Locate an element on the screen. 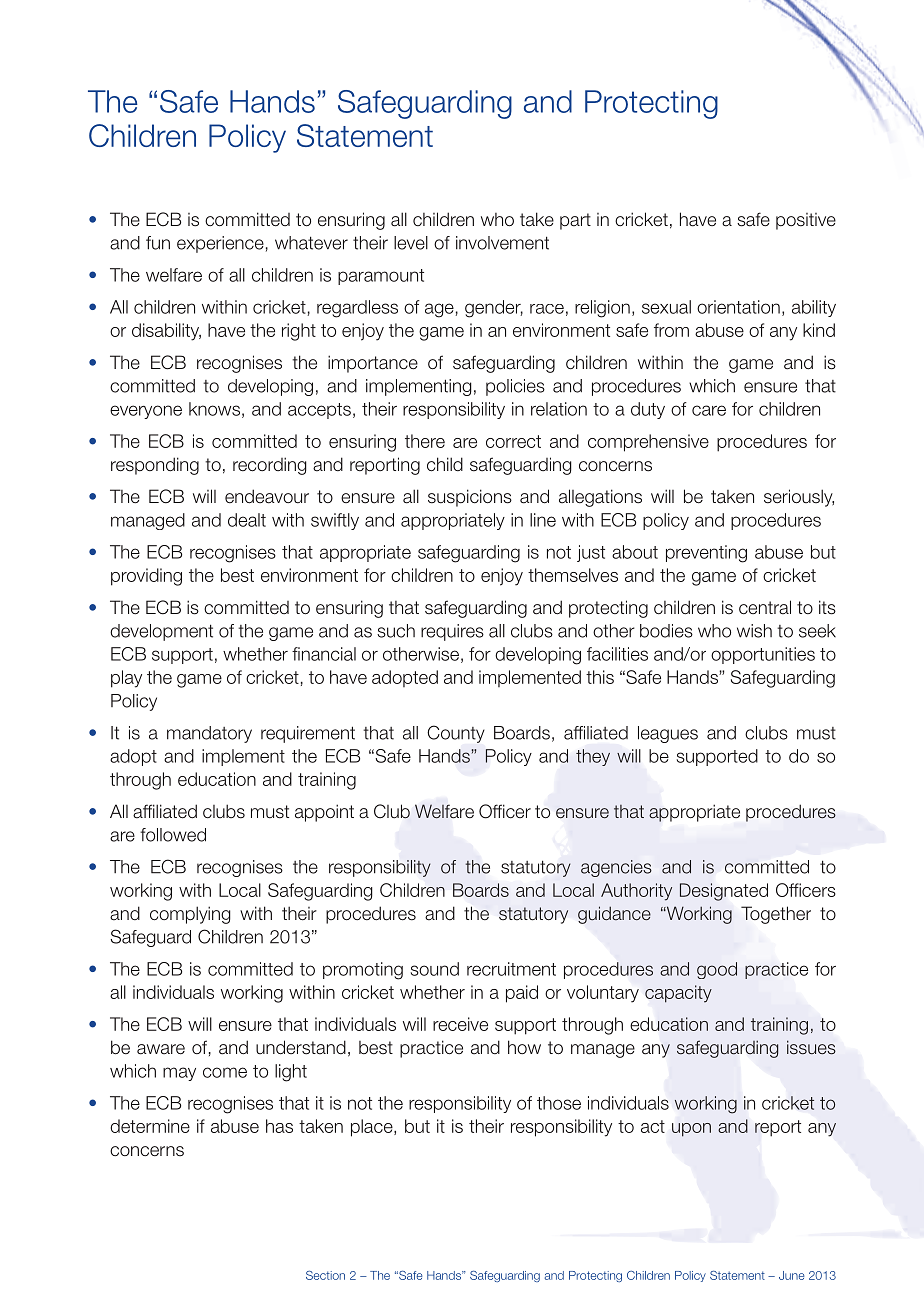  Together is located at coordinates (776, 915).
